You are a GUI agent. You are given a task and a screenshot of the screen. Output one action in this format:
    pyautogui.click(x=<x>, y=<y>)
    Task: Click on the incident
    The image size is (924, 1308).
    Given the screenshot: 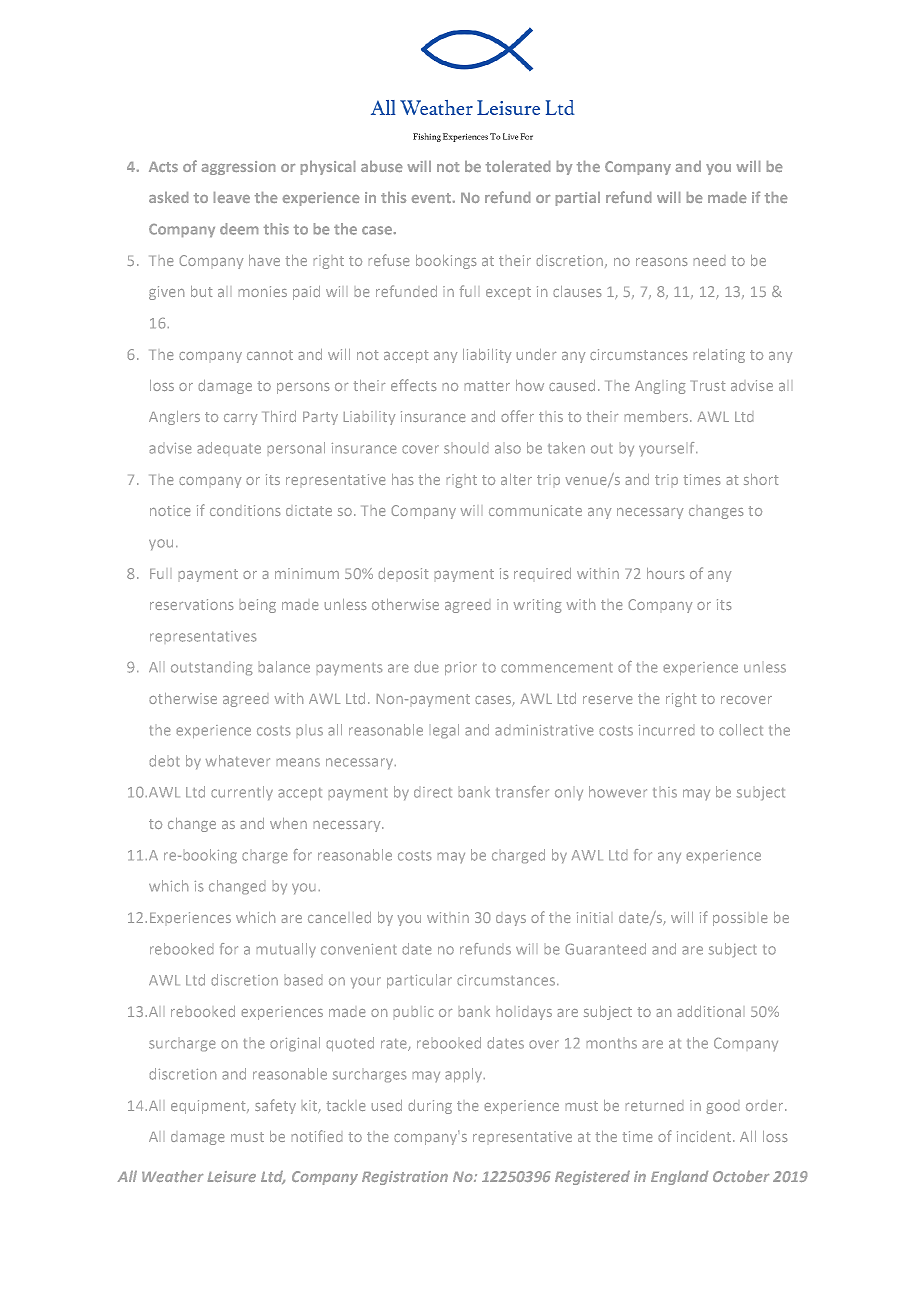 What is the action you would take?
    pyautogui.click(x=705, y=1136)
